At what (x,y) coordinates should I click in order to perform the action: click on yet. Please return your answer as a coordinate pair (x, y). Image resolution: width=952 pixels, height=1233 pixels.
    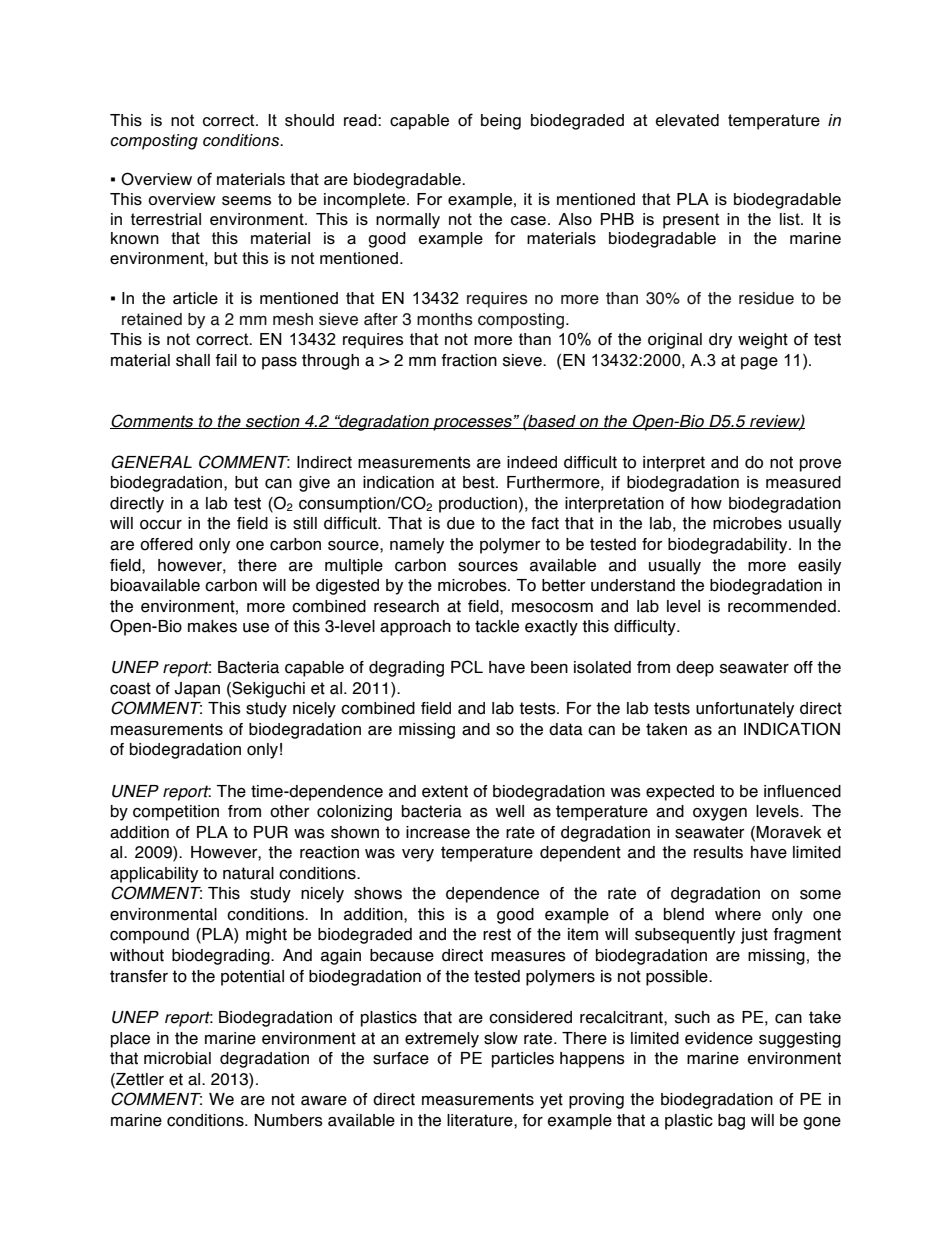
    Looking at the image, I should click on (551, 1101).
